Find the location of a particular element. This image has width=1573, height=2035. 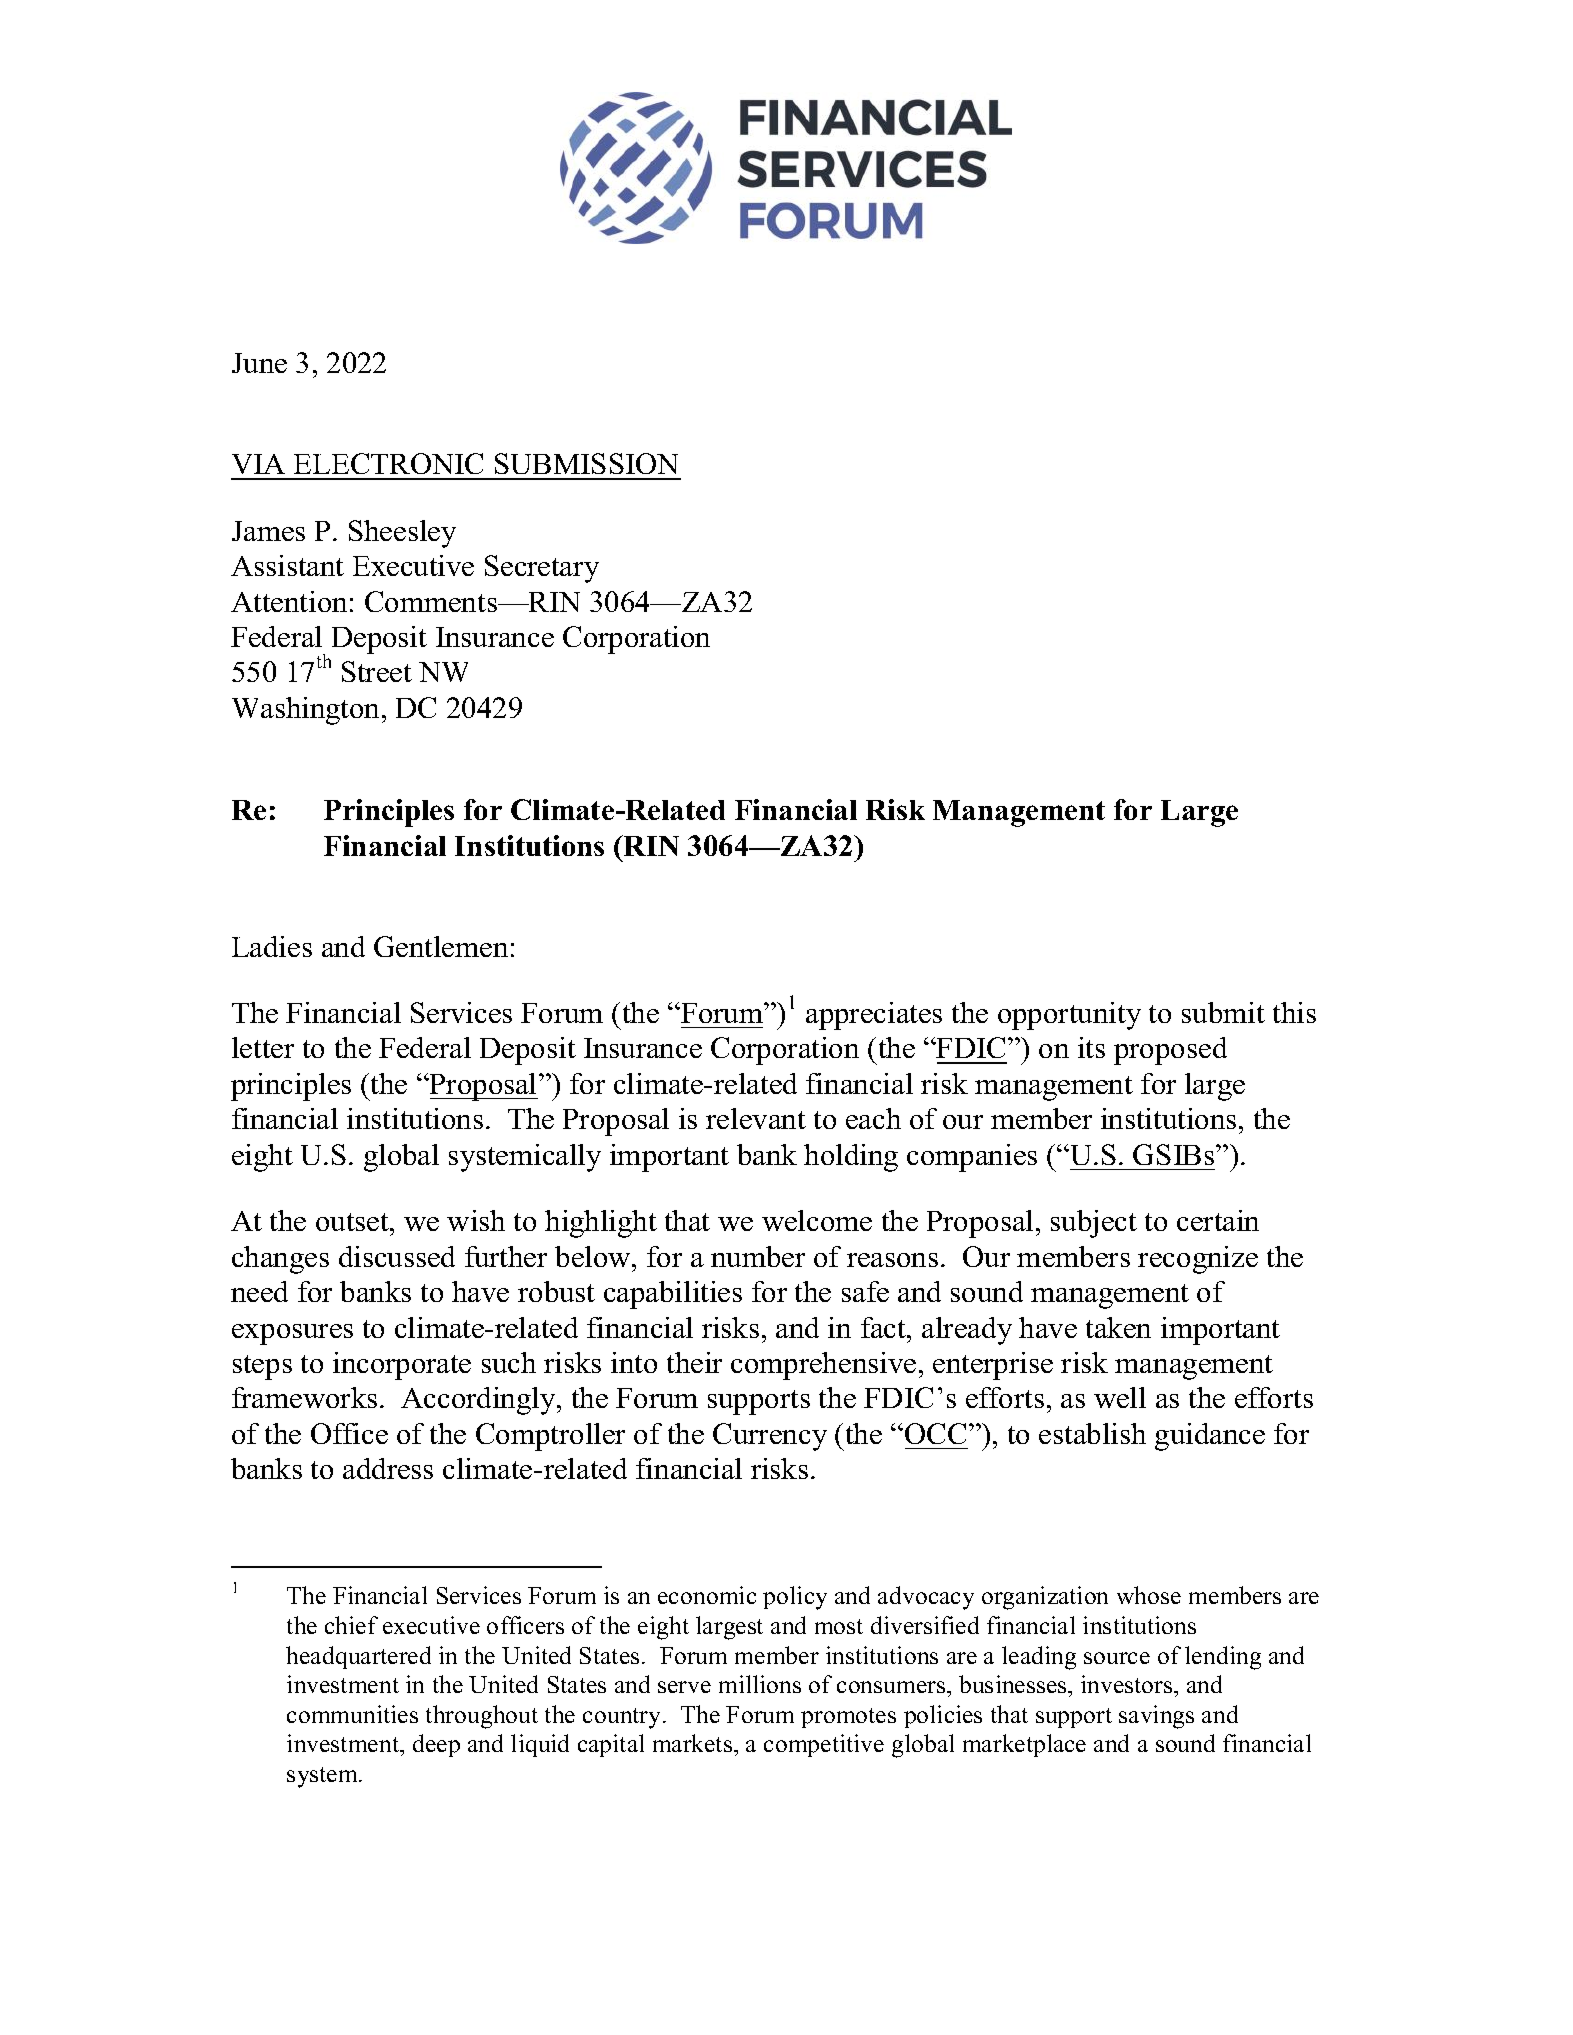

incorporate is located at coordinates (402, 1366).
